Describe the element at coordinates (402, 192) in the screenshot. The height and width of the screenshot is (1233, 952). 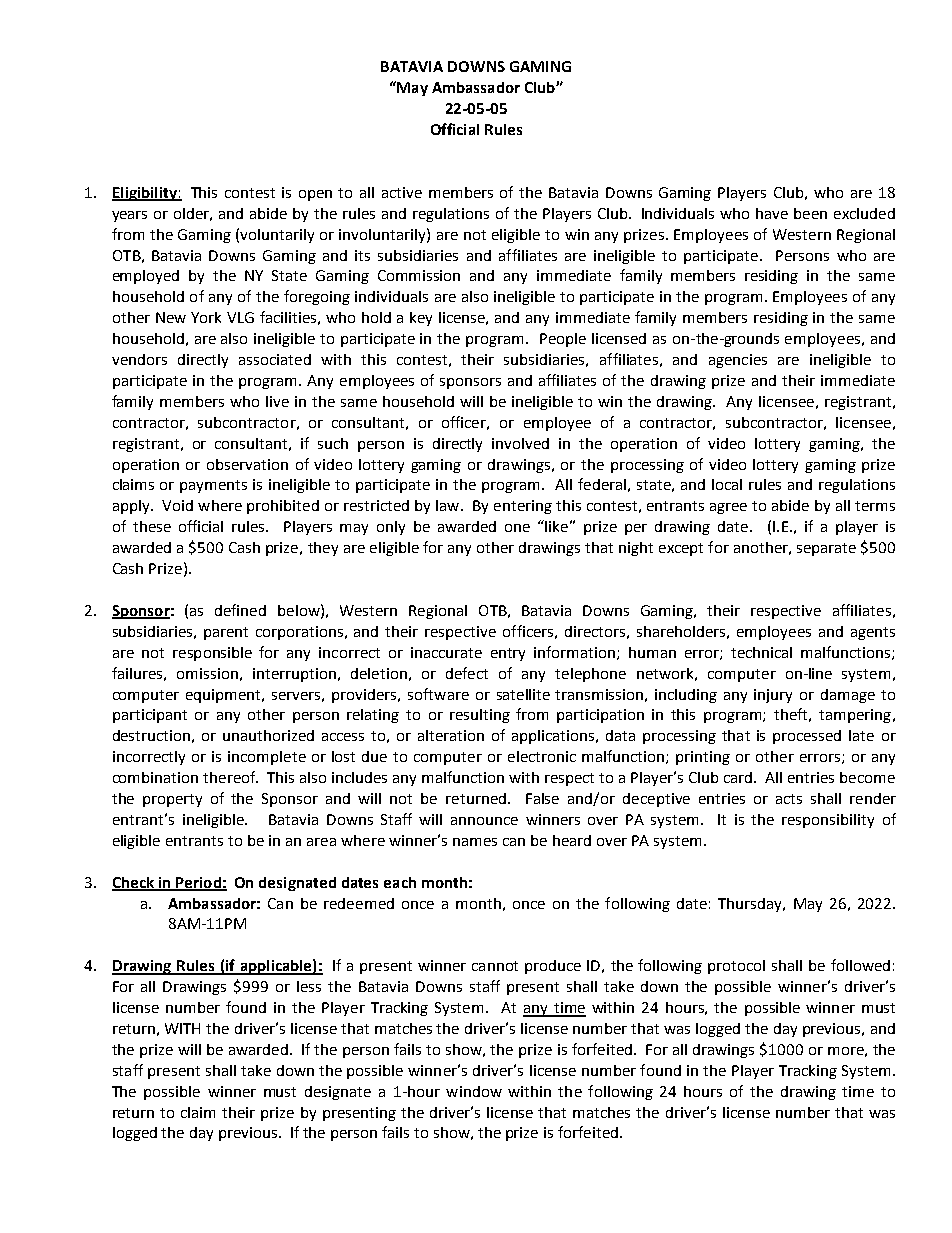
I see `active` at that location.
